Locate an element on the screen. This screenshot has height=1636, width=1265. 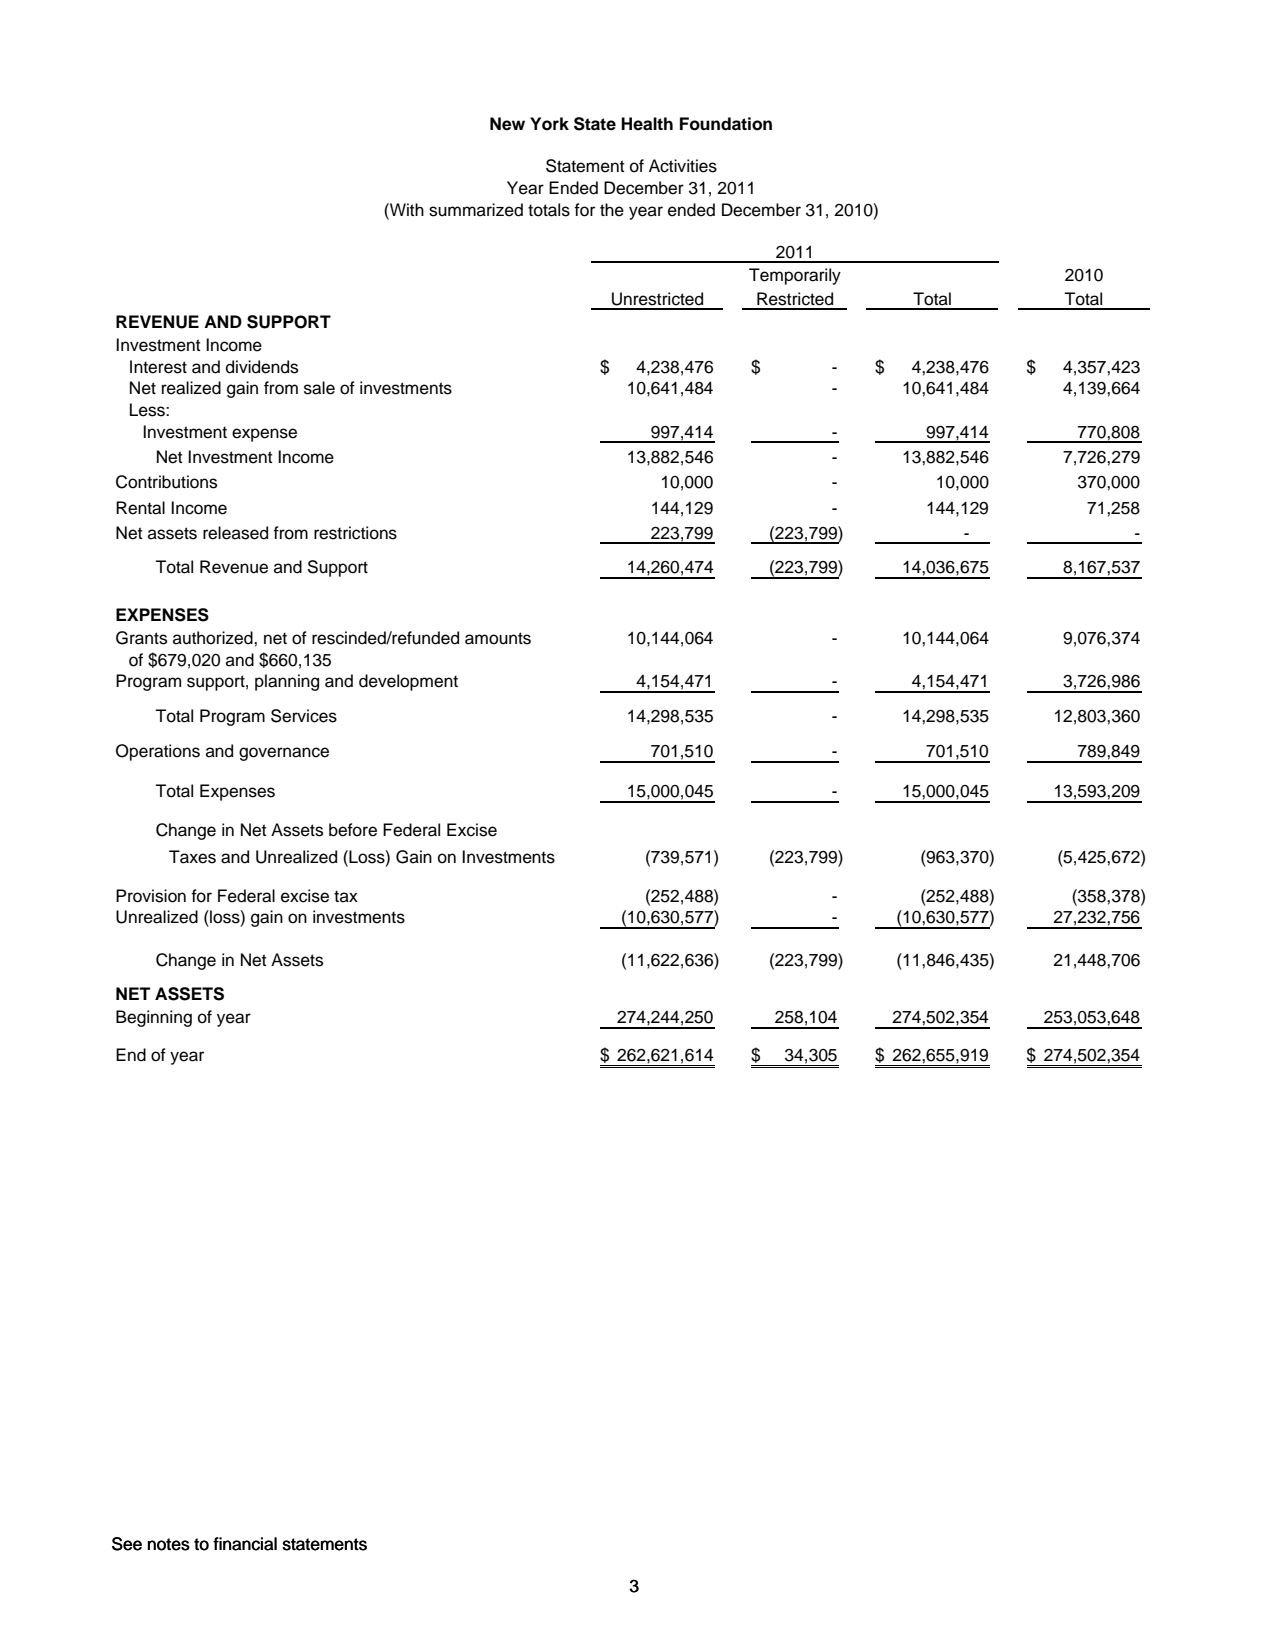
development is located at coordinates (408, 682).
